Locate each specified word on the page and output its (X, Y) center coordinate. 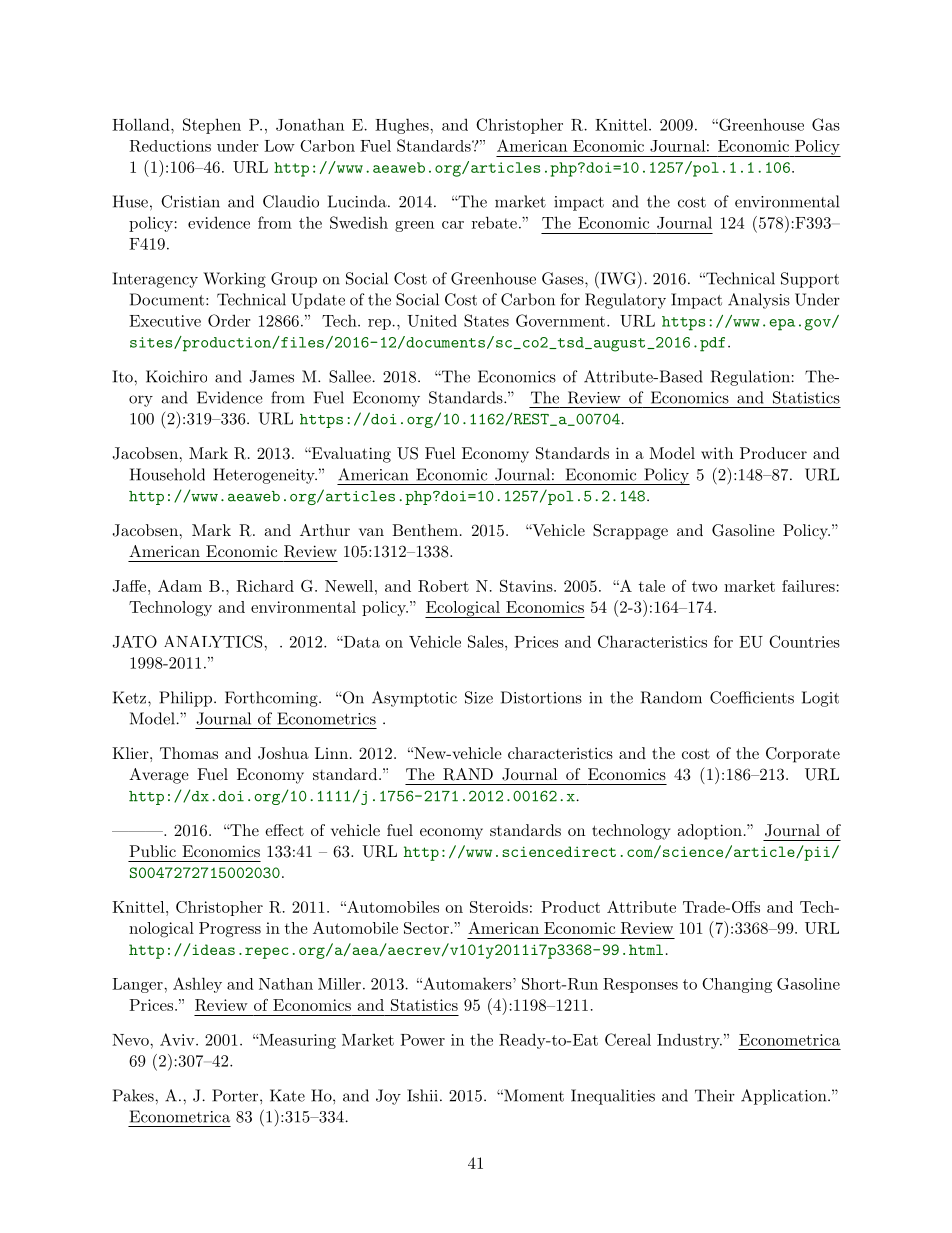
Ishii (422, 1095)
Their (715, 1095)
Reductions (170, 146)
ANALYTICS (214, 641)
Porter (236, 1095)
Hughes (403, 126)
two (704, 586)
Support (810, 280)
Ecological (463, 609)
